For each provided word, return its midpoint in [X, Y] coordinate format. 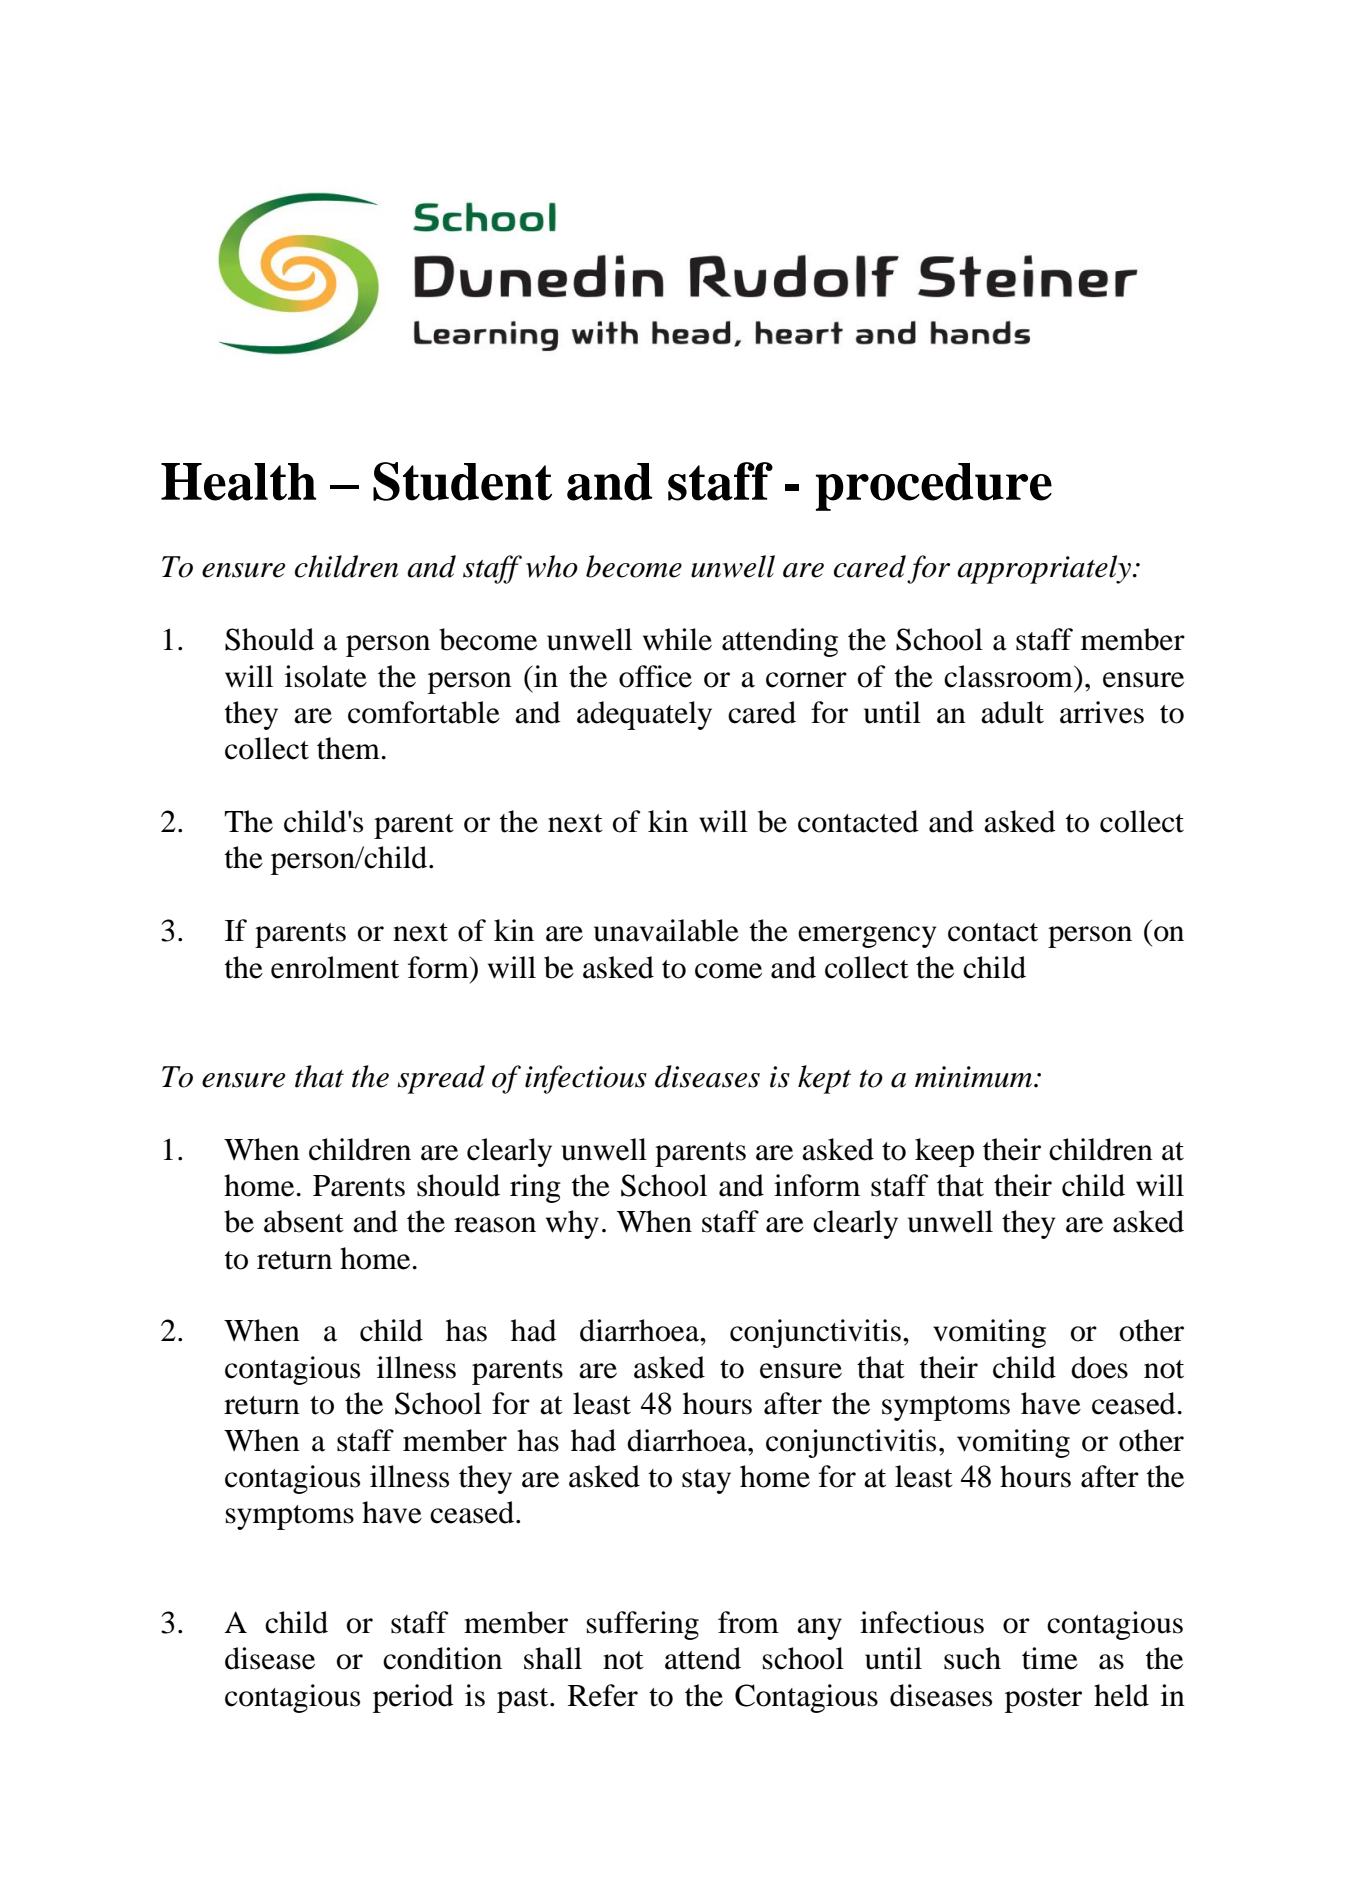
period [413, 1698]
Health [238, 482]
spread [441, 1079]
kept [824, 1079]
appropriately [1045, 569]
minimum [973, 1077]
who [552, 566]
